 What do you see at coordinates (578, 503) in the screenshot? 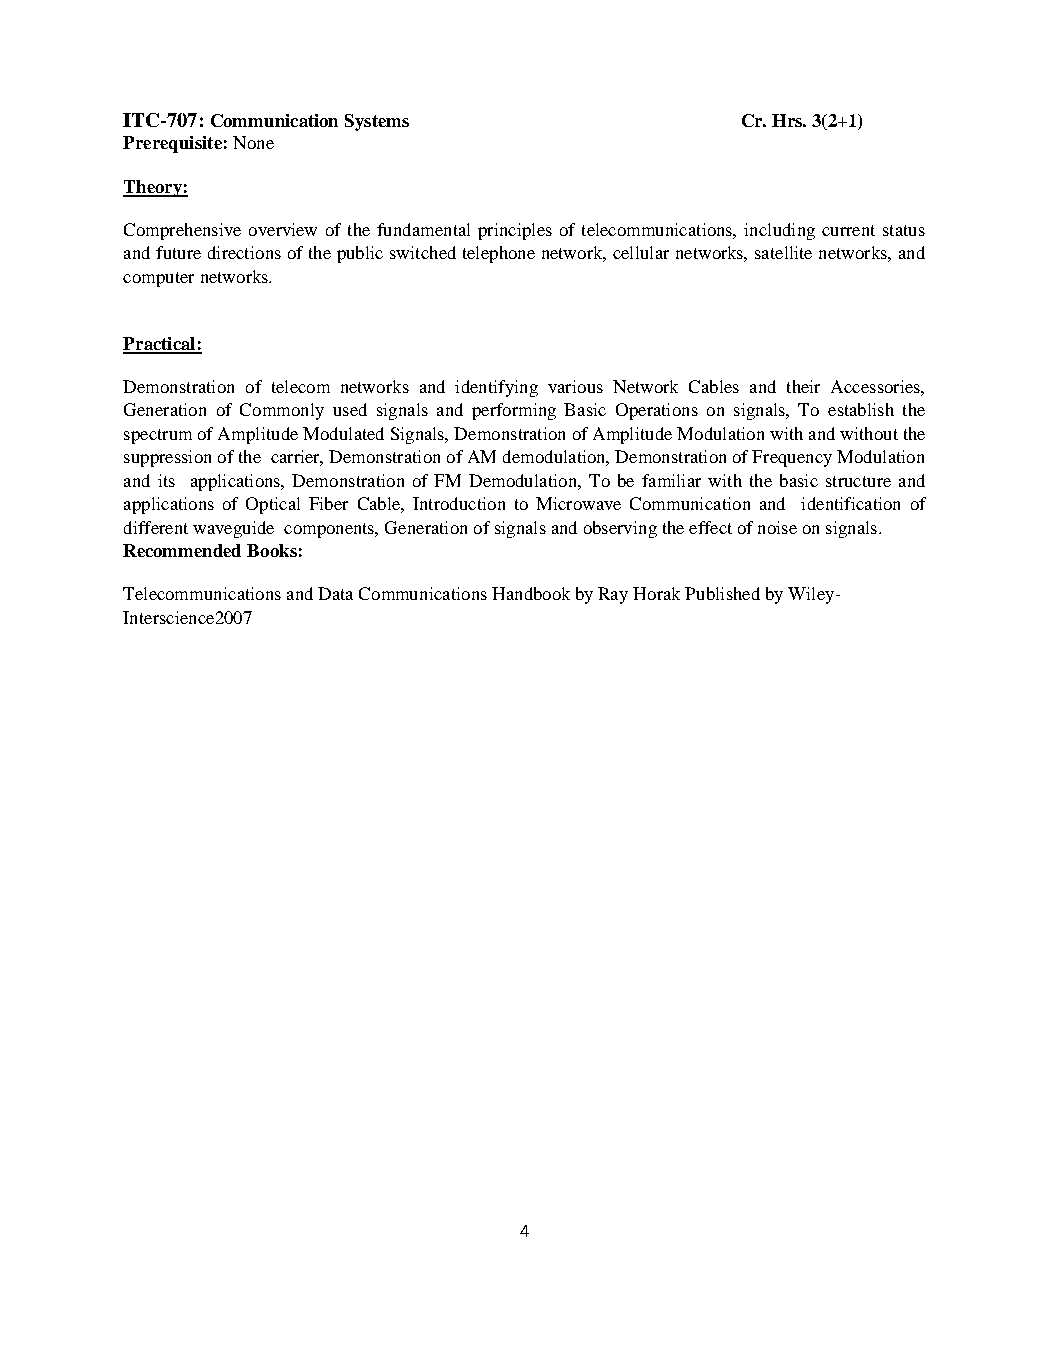
I see `Microwave` at bounding box center [578, 503].
